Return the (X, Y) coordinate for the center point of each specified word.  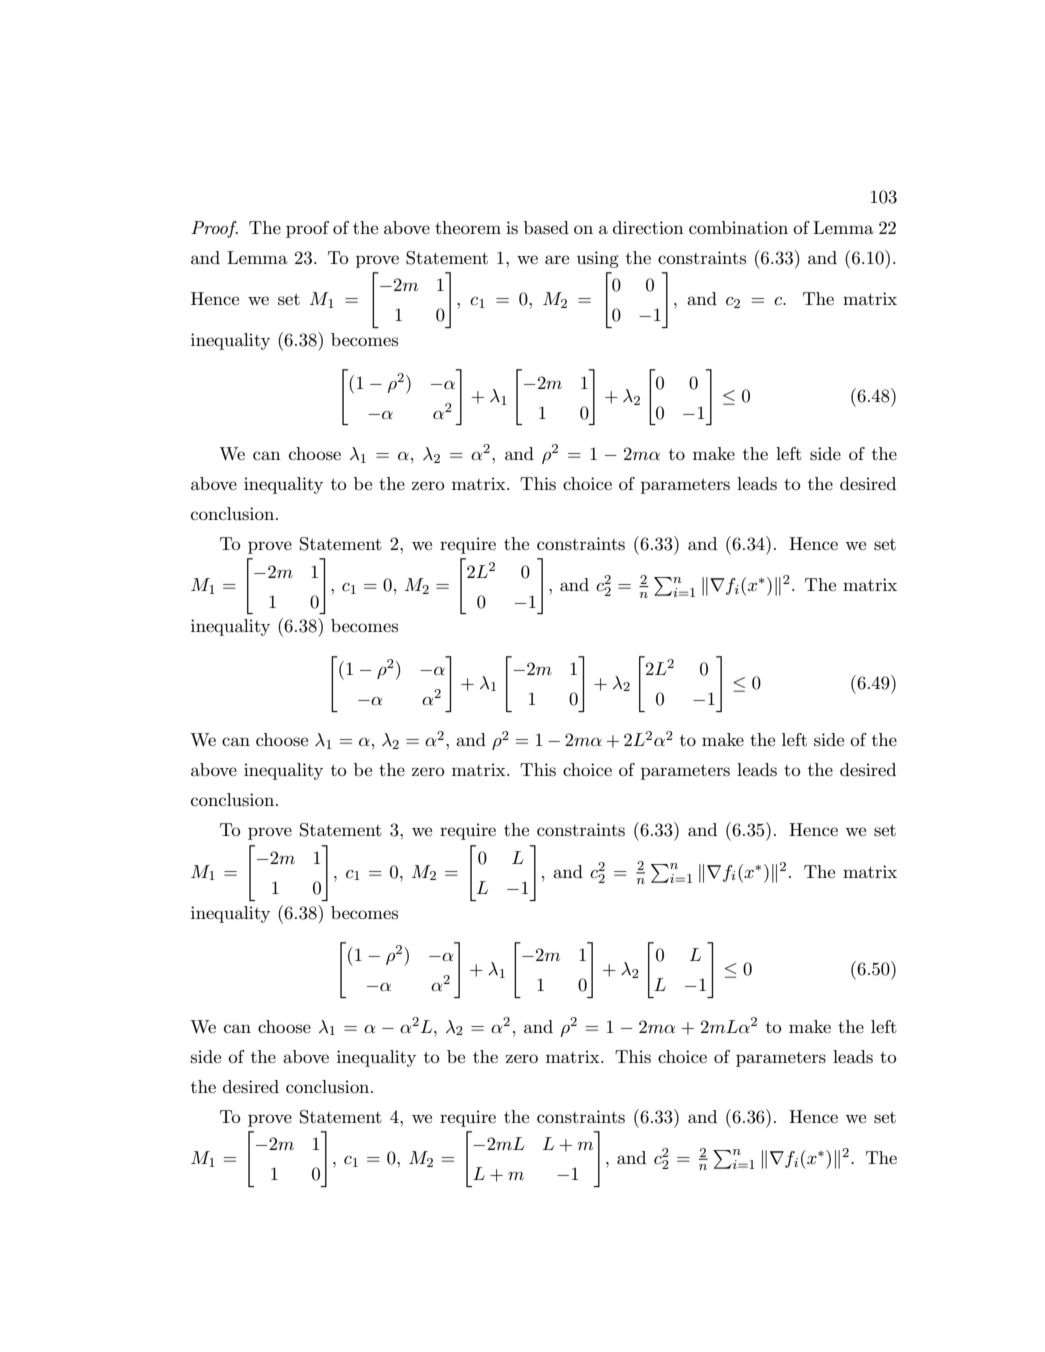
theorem (468, 227)
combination (738, 227)
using (598, 259)
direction (648, 227)
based (546, 228)
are (557, 259)
